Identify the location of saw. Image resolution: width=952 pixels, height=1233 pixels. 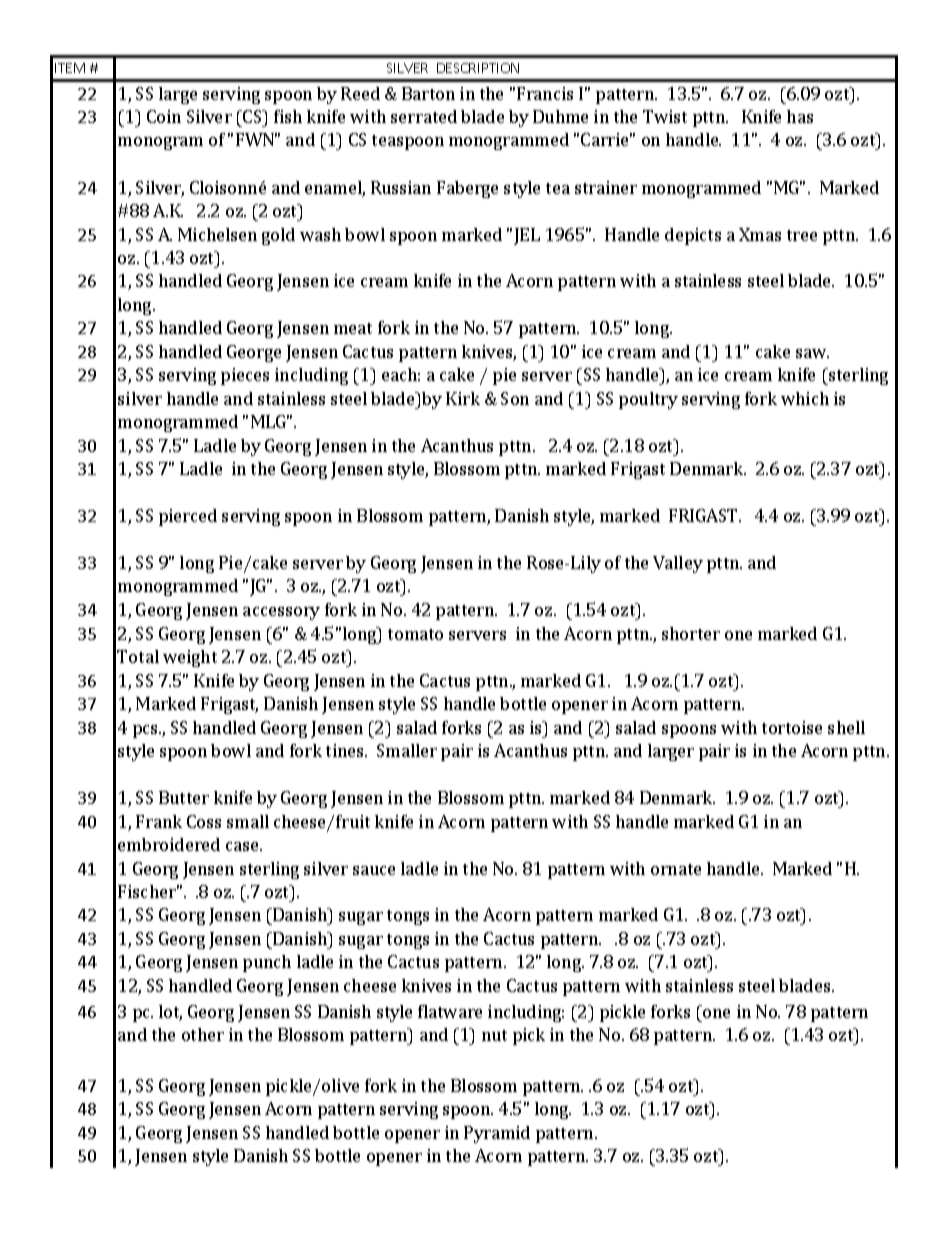
(812, 353).
